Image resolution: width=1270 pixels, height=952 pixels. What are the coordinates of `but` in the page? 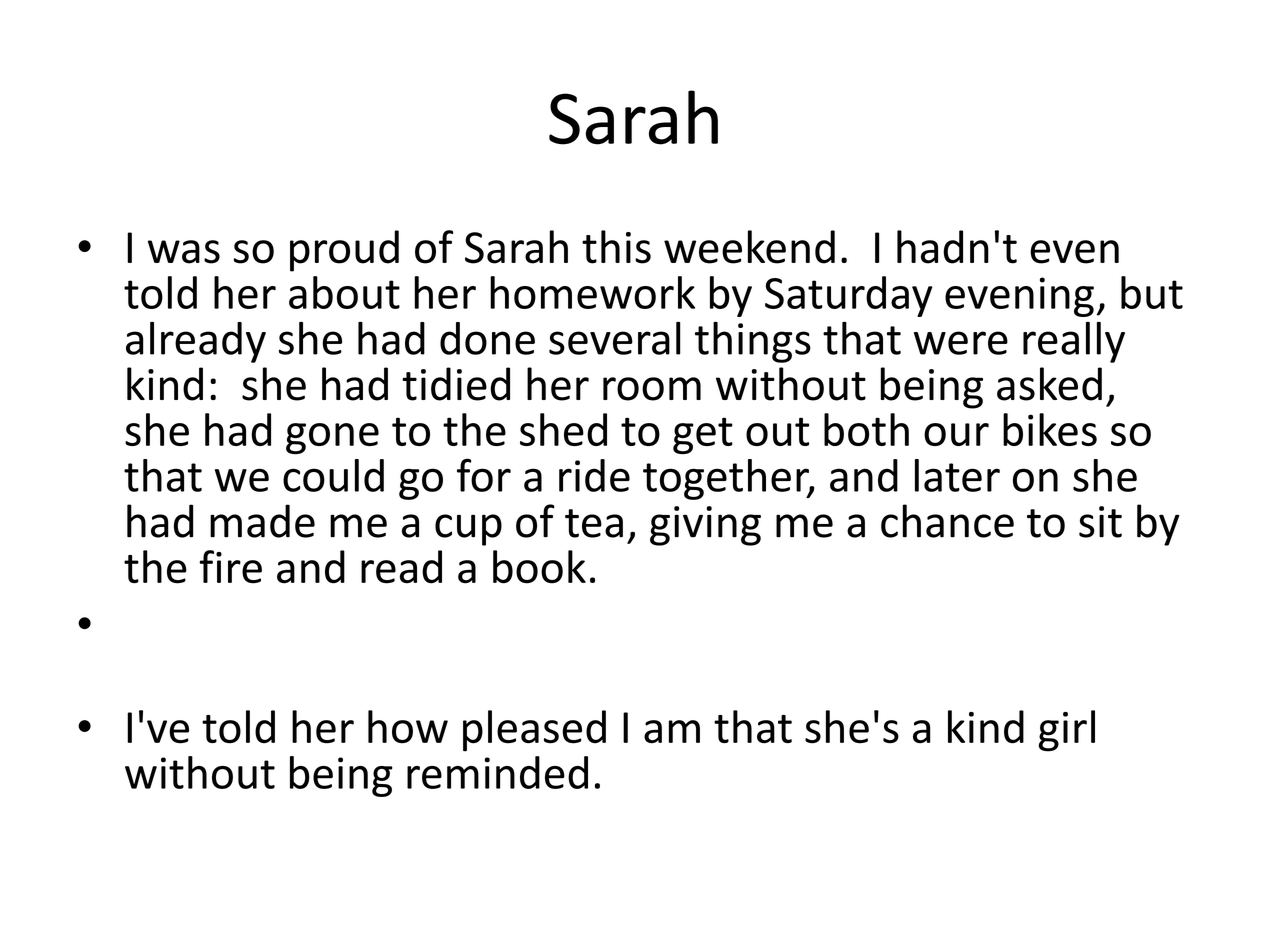 It's located at (1152, 292).
